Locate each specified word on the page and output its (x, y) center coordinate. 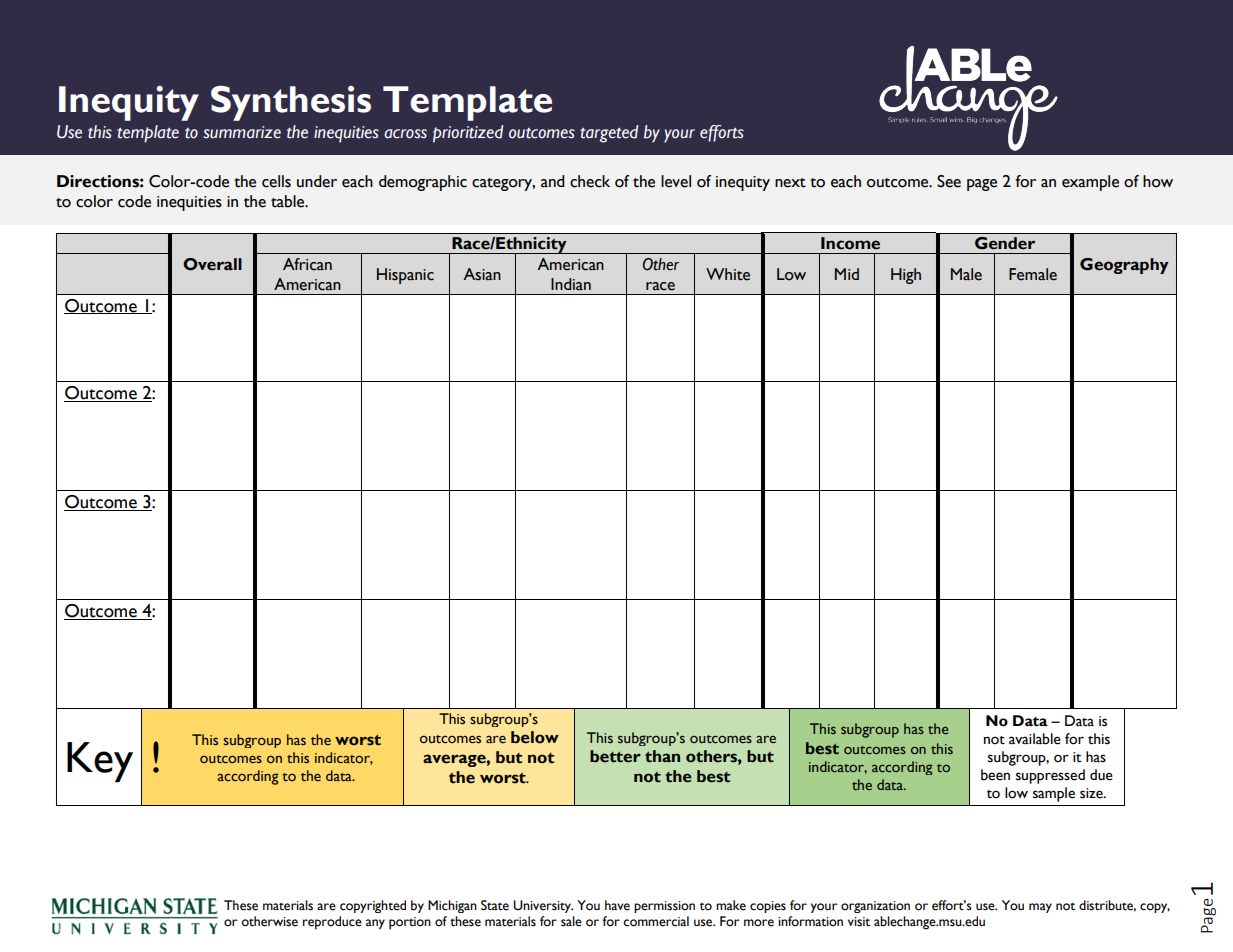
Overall (212, 264)
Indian (571, 284)
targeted (609, 134)
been (995, 775)
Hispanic (405, 276)
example (1090, 183)
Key (100, 762)
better (615, 756)
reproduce (332, 923)
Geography (1124, 266)
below (535, 737)
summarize (242, 132)
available (1035, 739)
